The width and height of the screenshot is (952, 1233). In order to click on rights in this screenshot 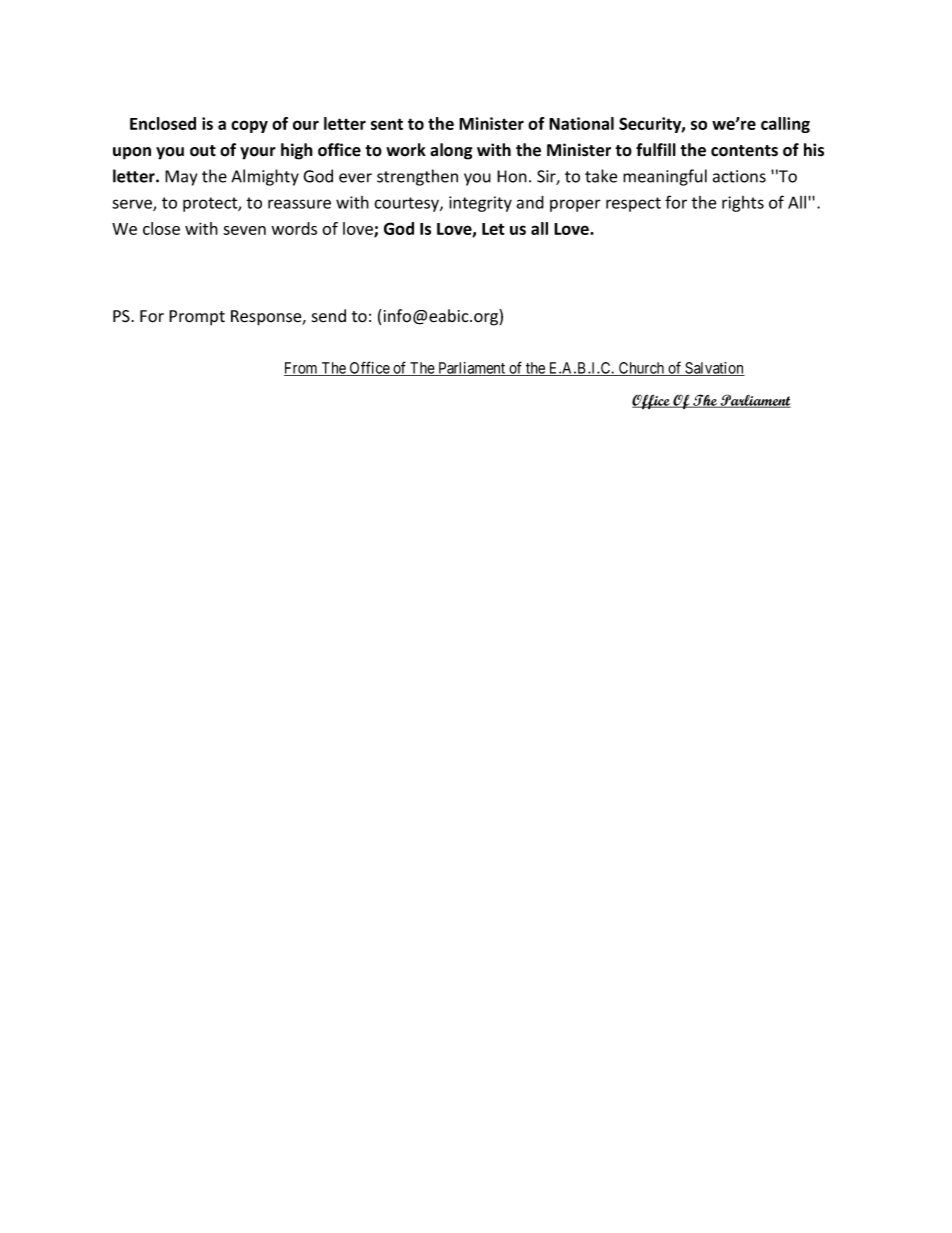, I will do `click(743, 204)`.
